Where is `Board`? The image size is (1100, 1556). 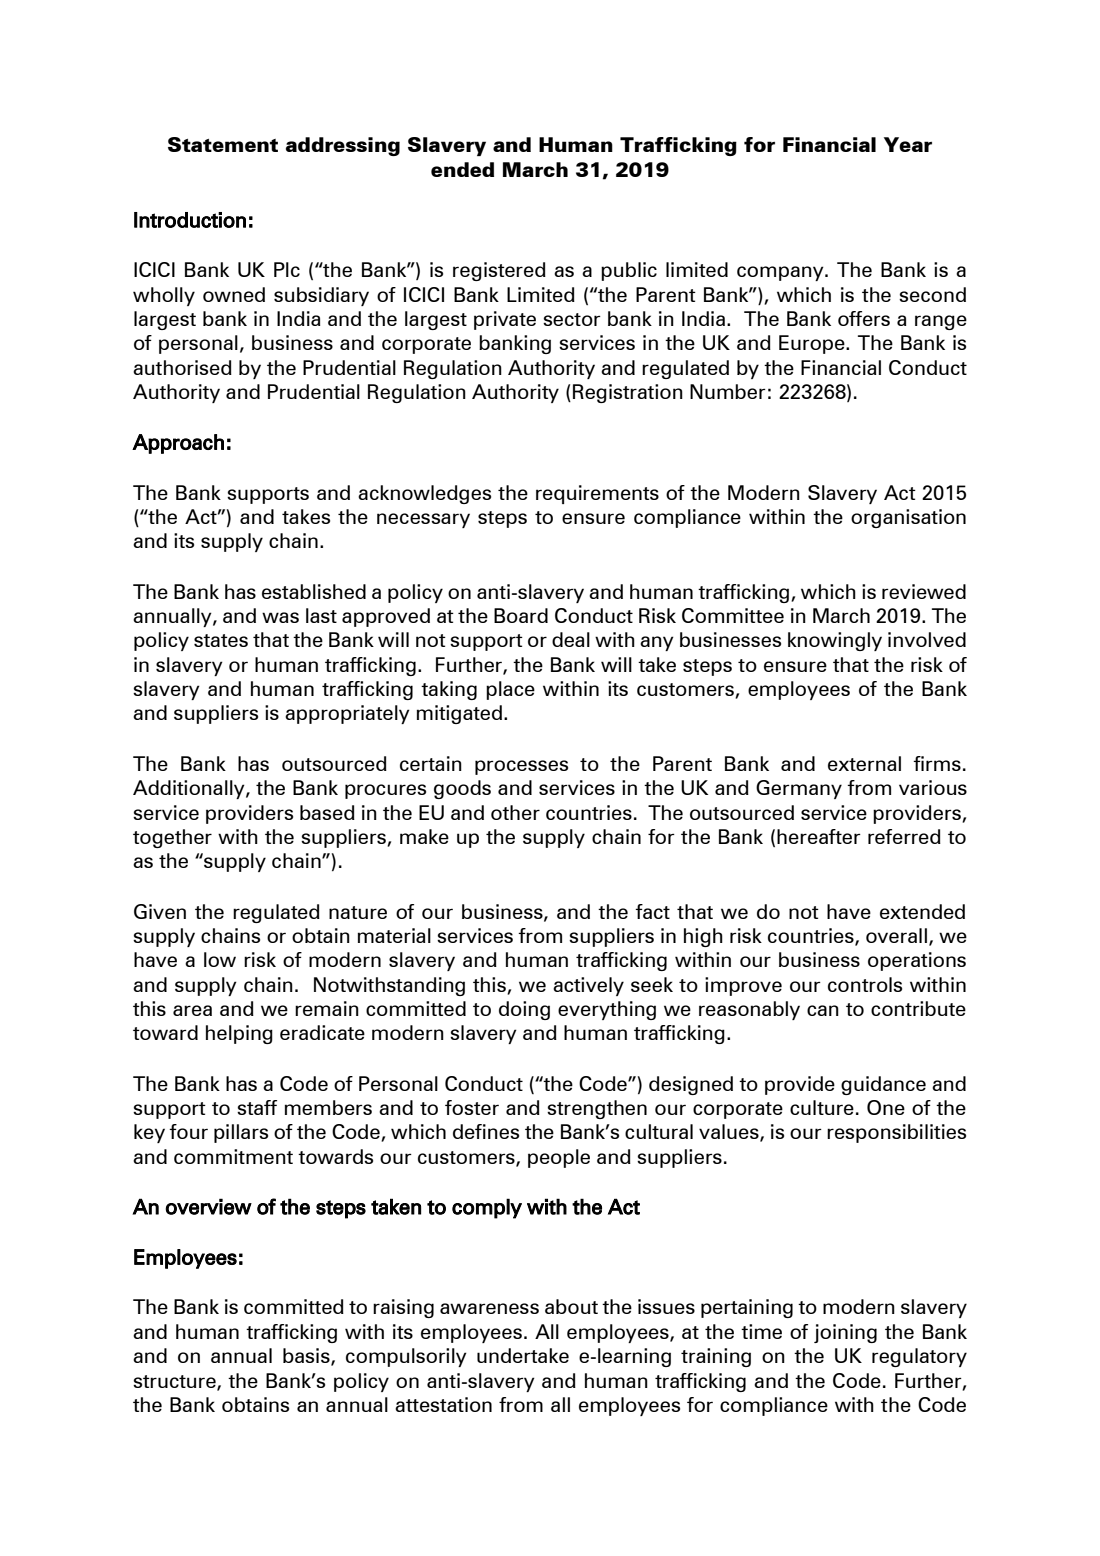 Board is located at coordinates (521, 615).
